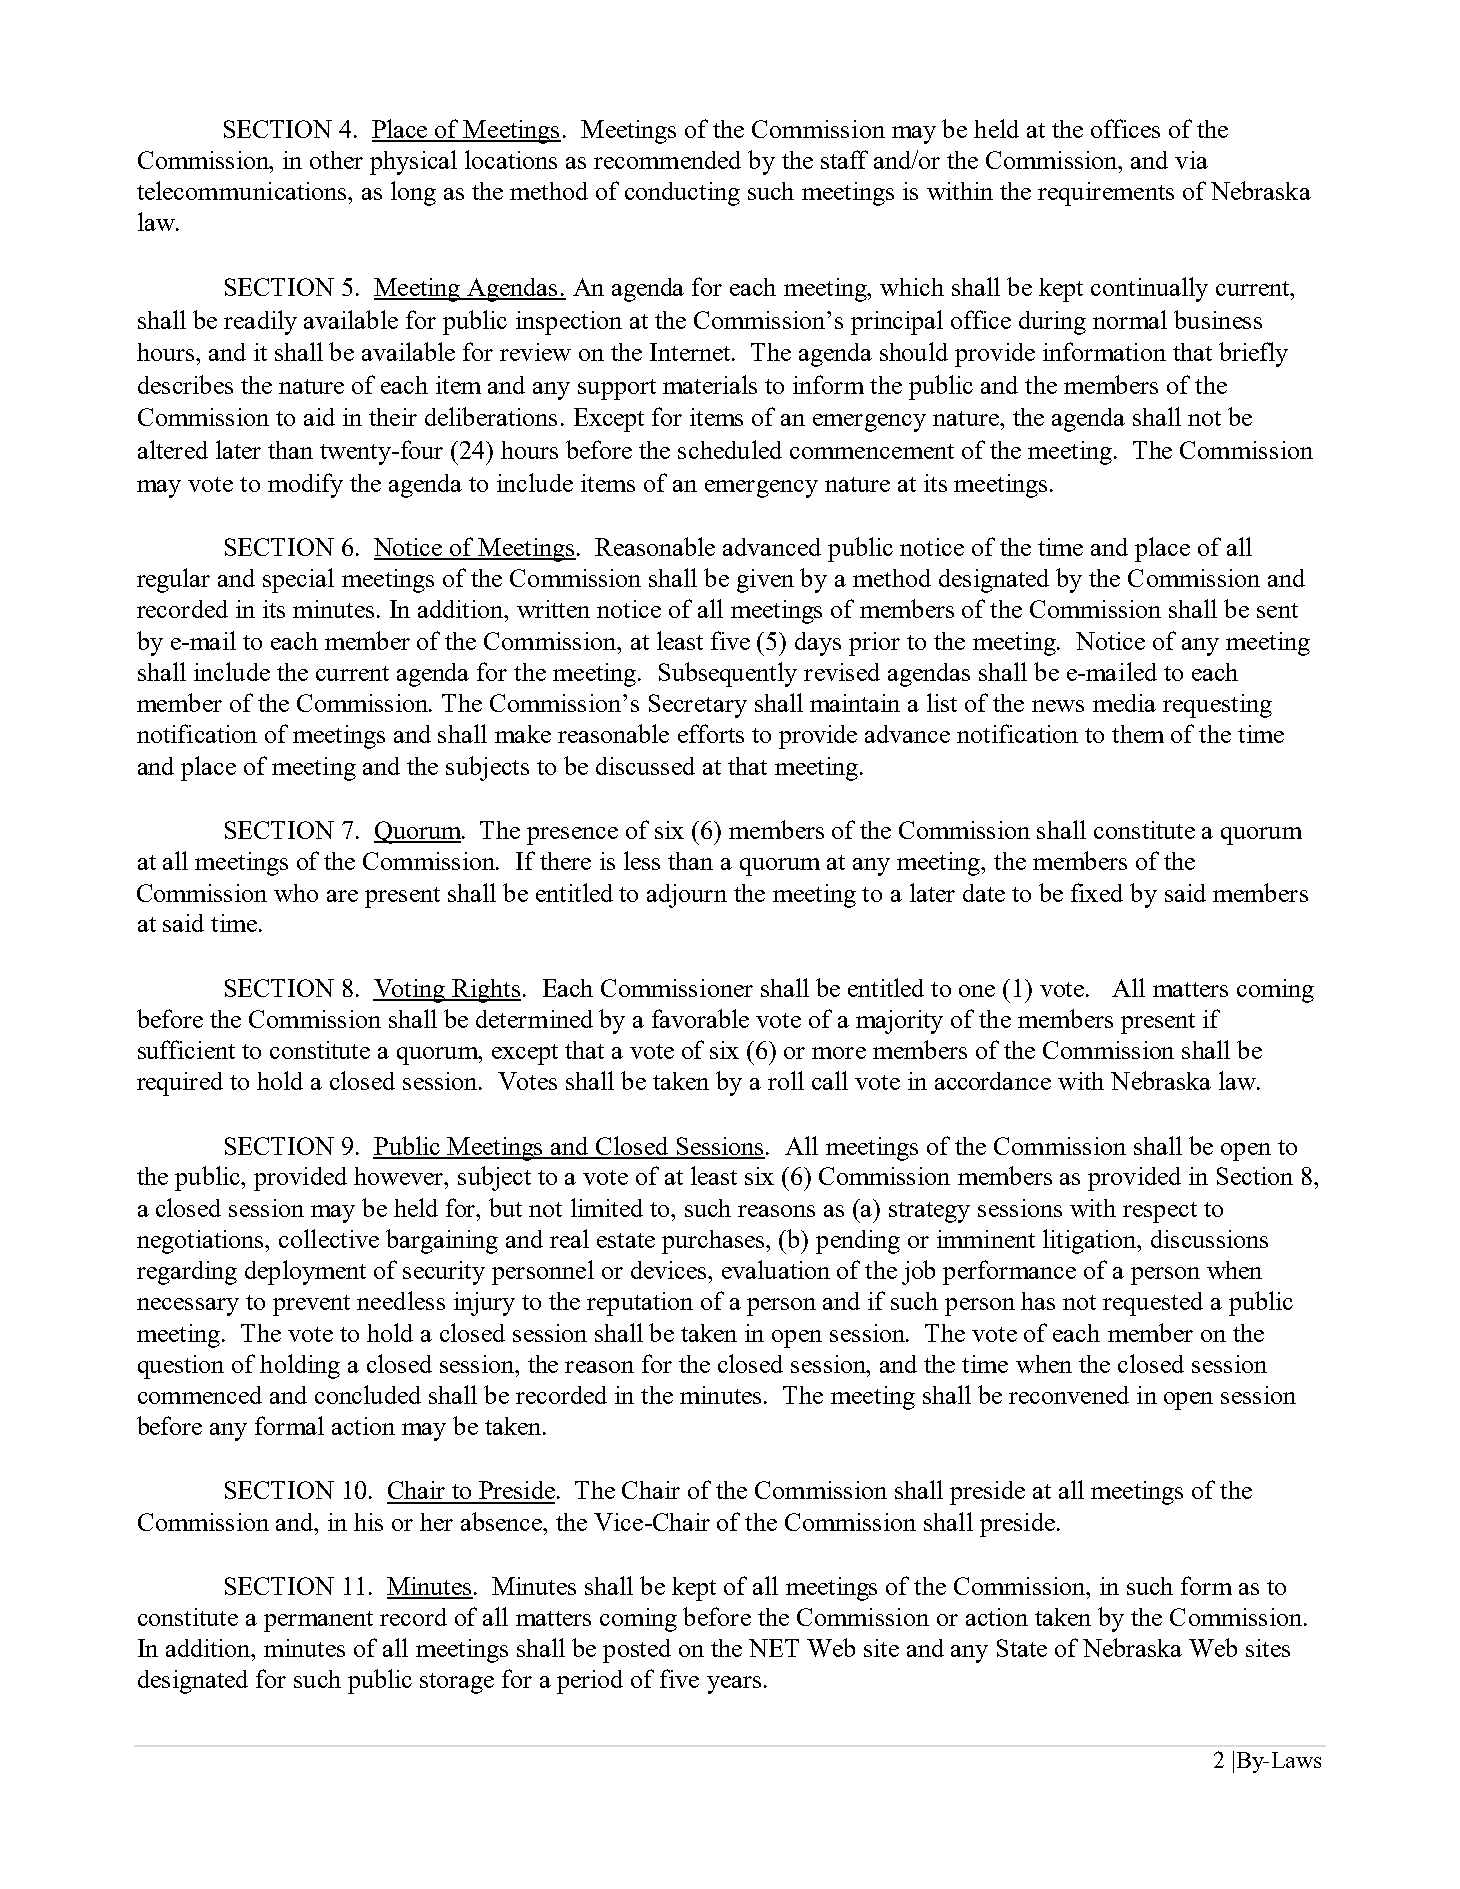 This page has height=1889, width=1460. I want to click on purchases, so click(714, 1242).
